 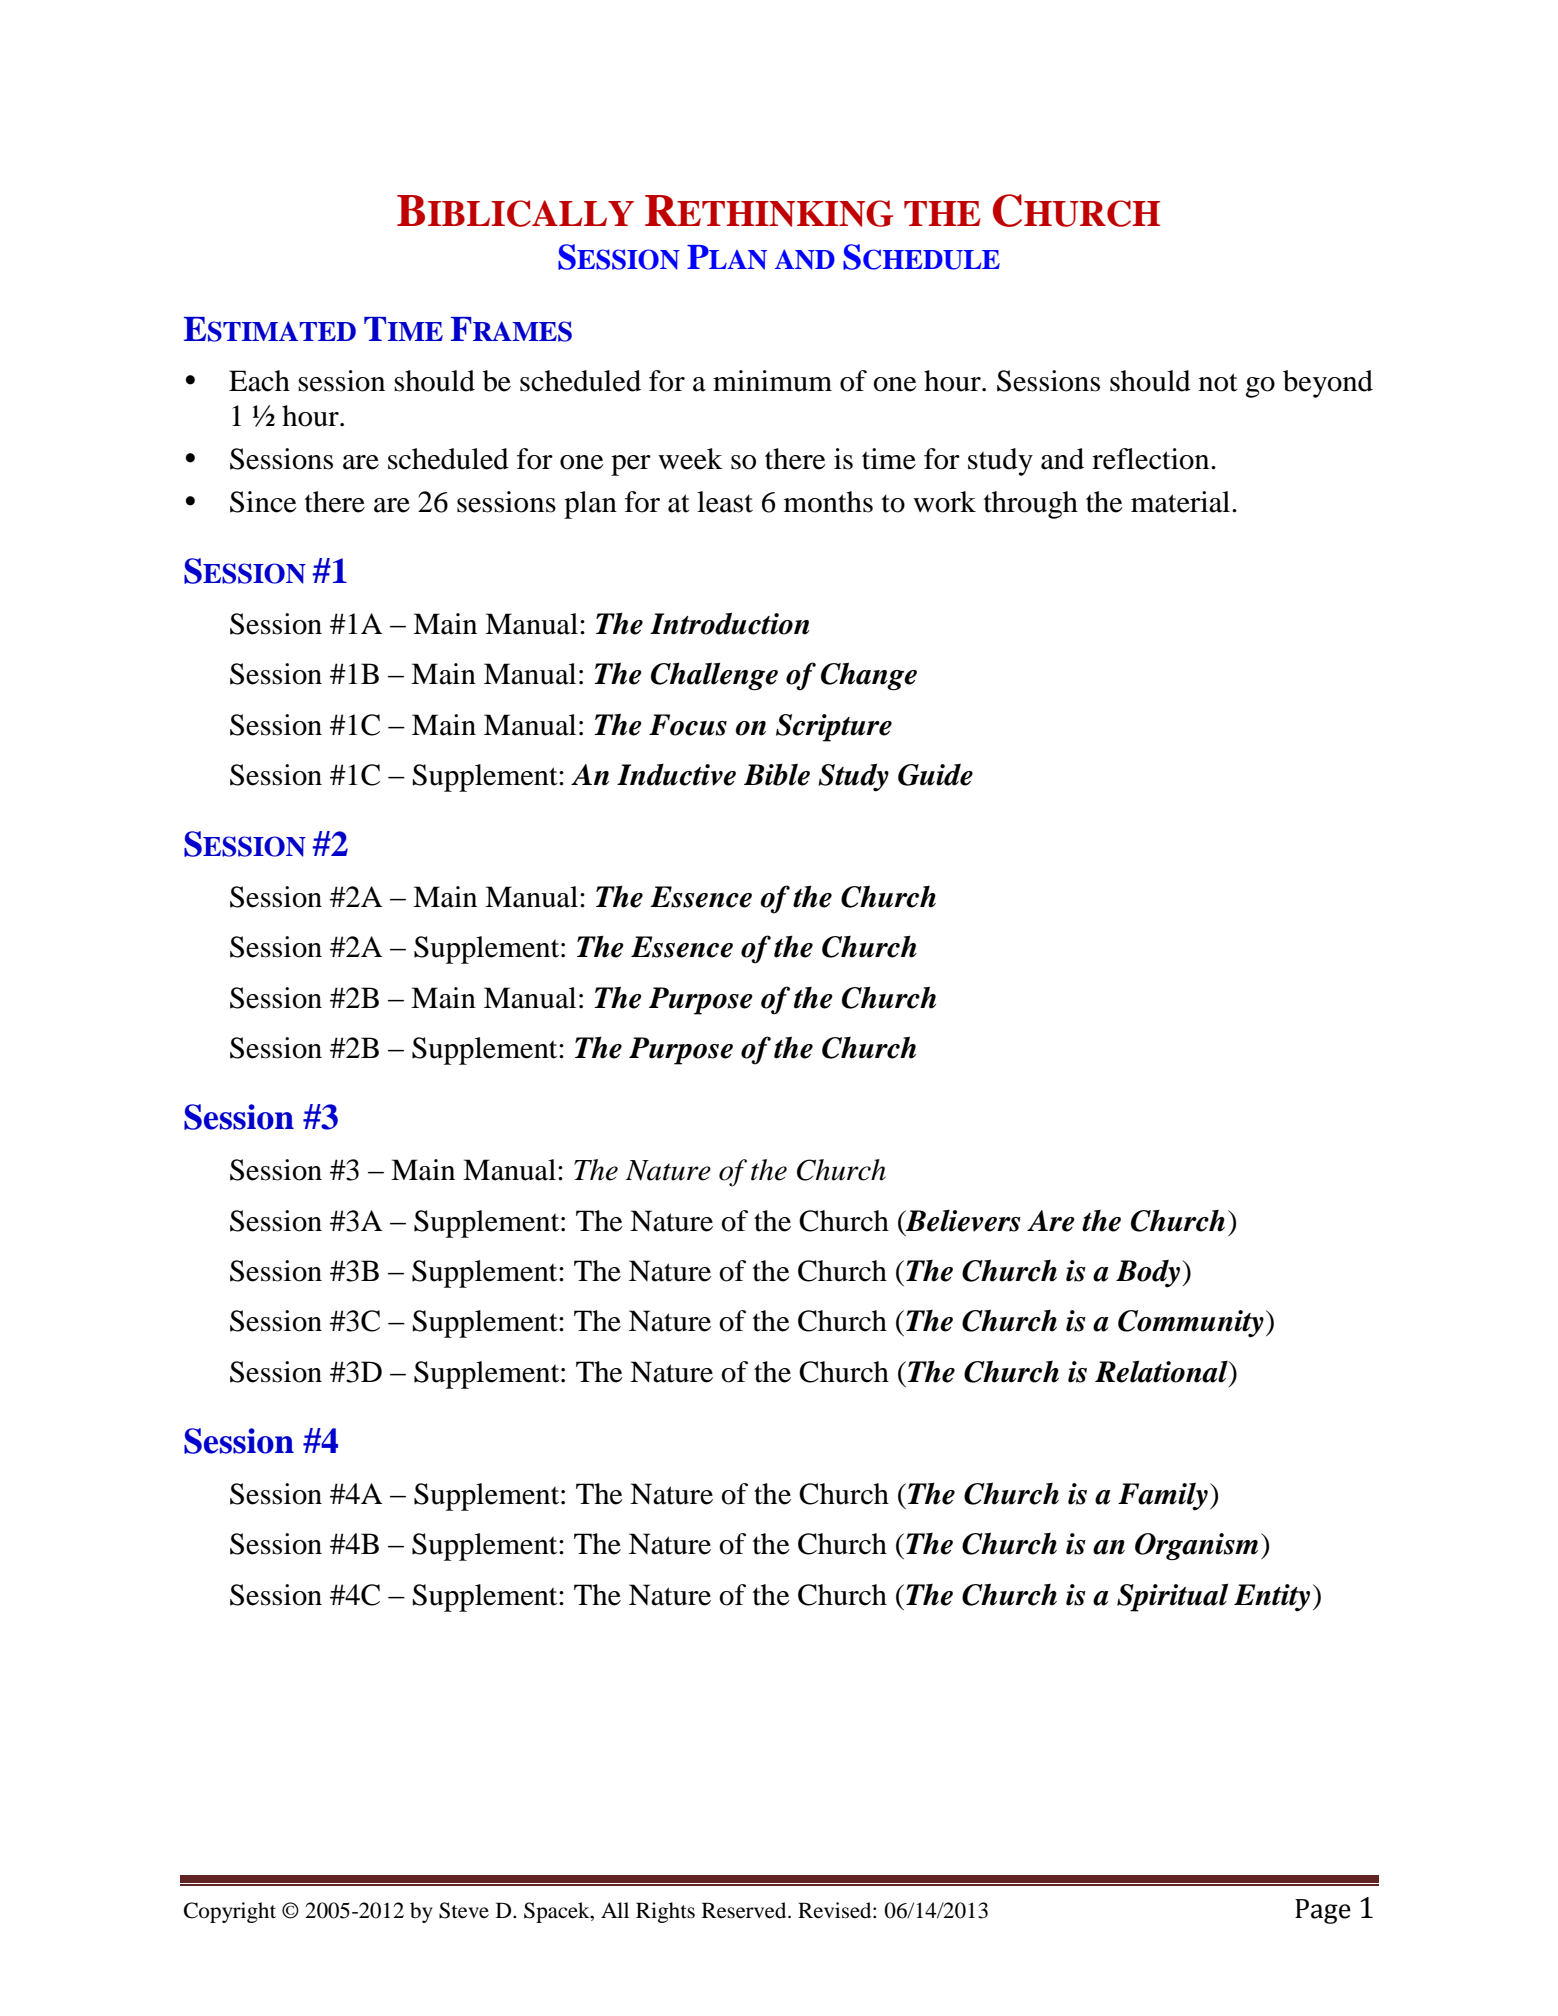 I want to click on Family, so click(x=1163, y=1496).
